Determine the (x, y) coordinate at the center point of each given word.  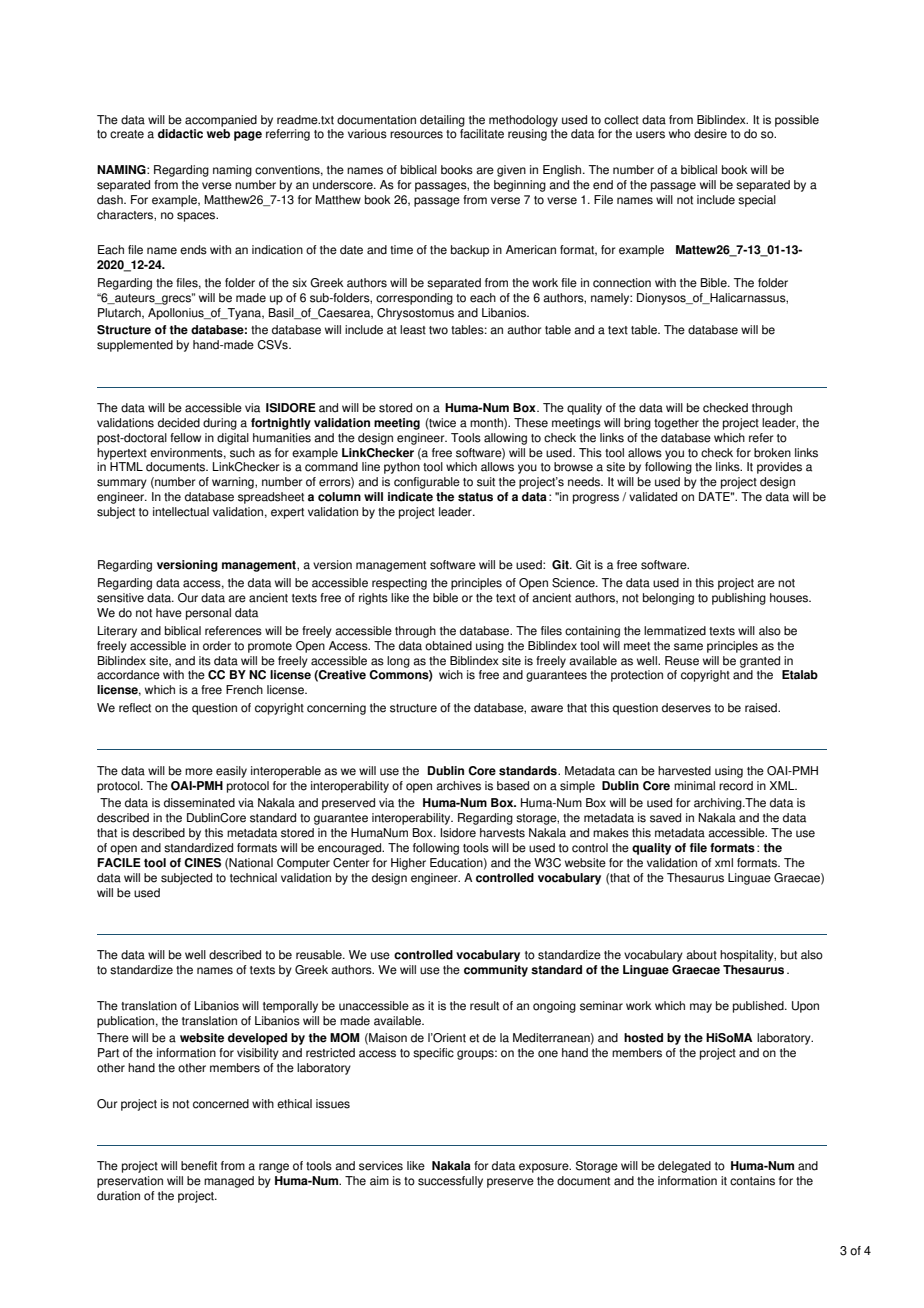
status (475, 497)
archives (458, 786)
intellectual (181, 512)
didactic (180, 134)
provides (779, 468)
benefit (199, 1166)
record (736, 786)
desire (710, 134)
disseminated (199, 803)
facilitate (482, 134)
